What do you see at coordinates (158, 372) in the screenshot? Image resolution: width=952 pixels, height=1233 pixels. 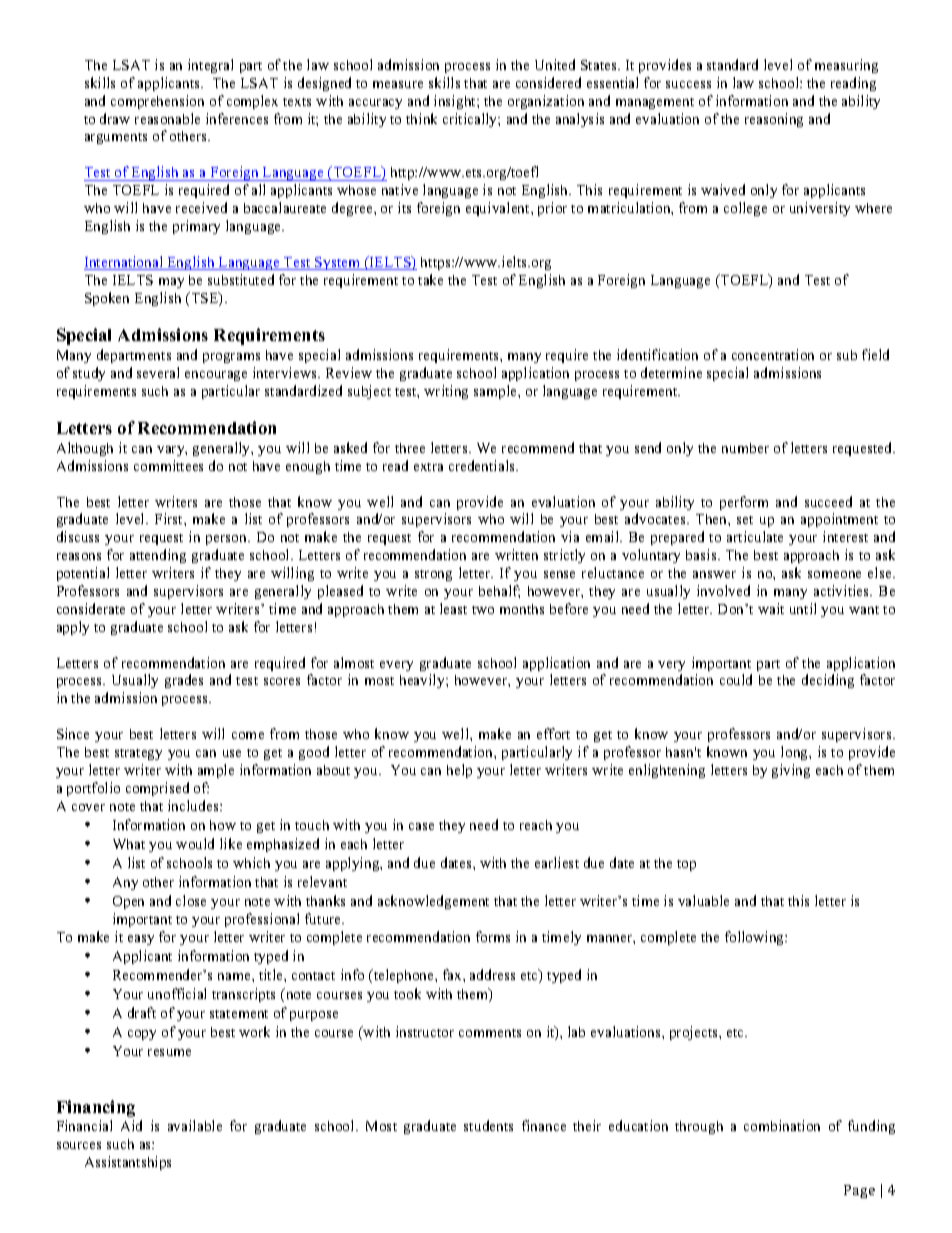 I see `several` at bounding box center [158, 372].
